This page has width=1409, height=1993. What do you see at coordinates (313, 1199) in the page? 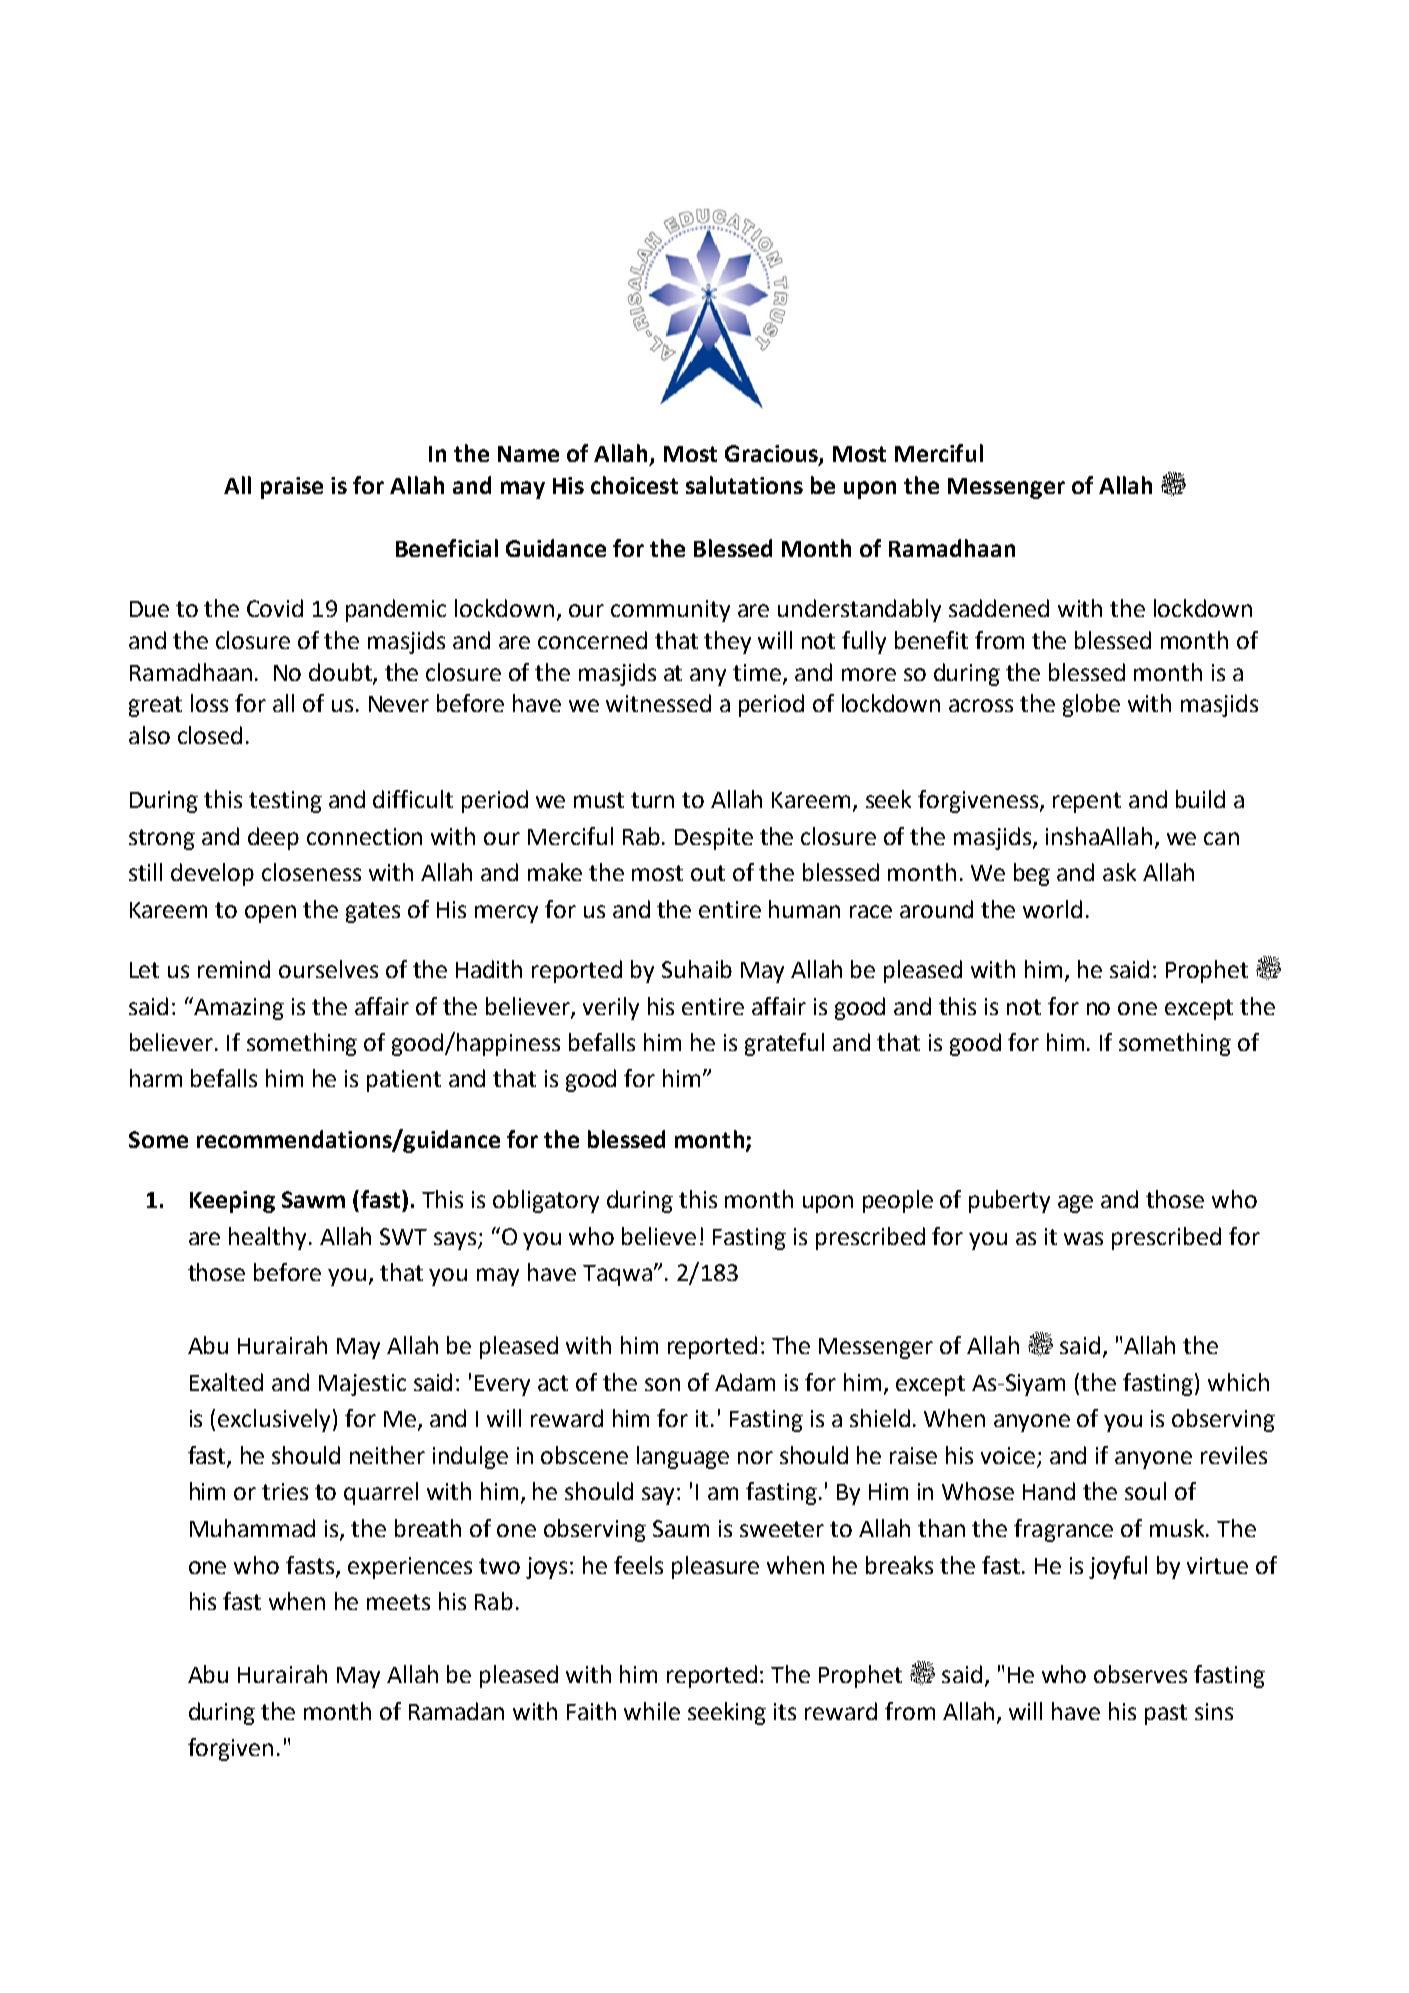
I see `Sawm` at bounding box center [313, 1199].
